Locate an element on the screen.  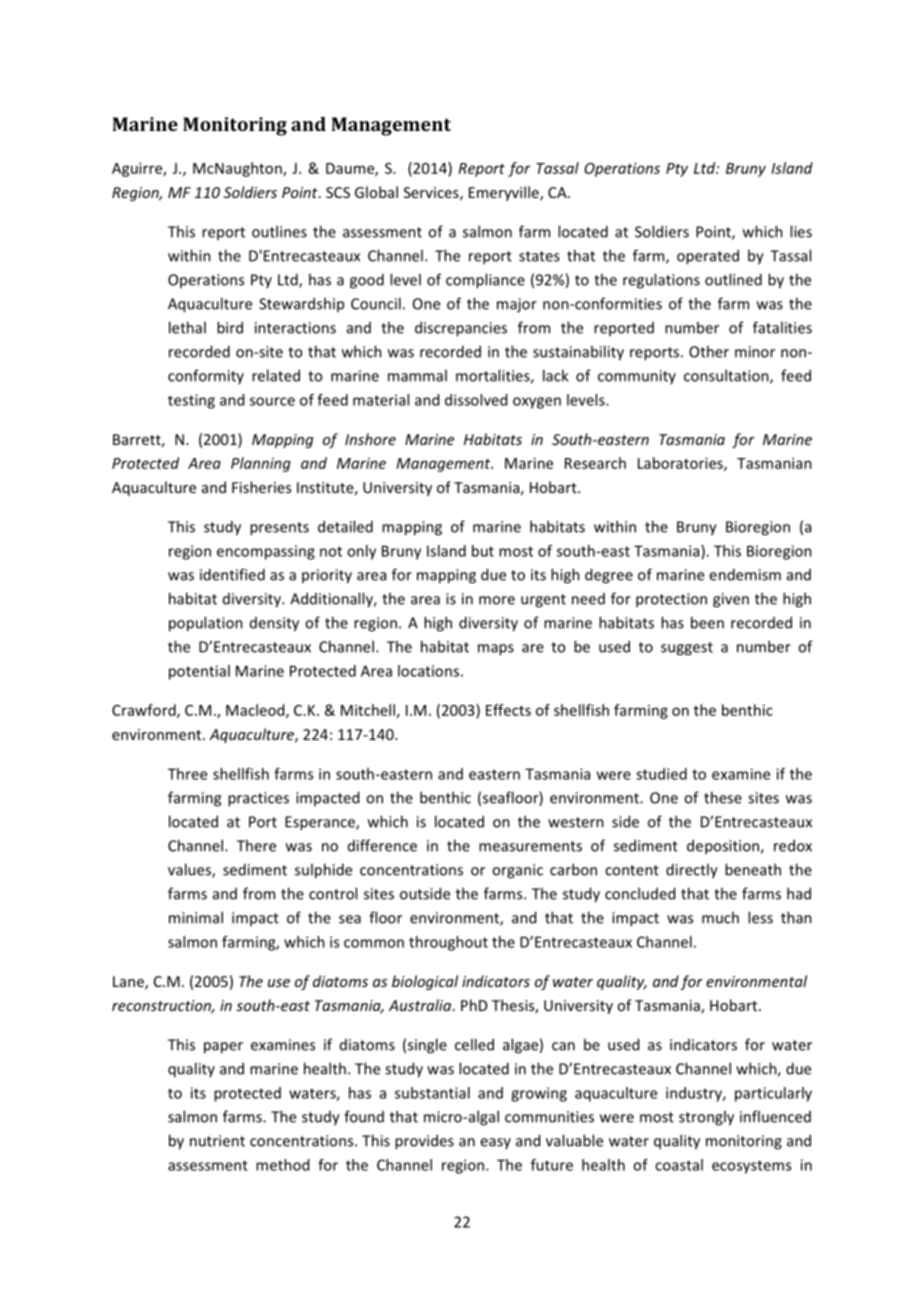
deposition is located at coordinates (724, 847).
